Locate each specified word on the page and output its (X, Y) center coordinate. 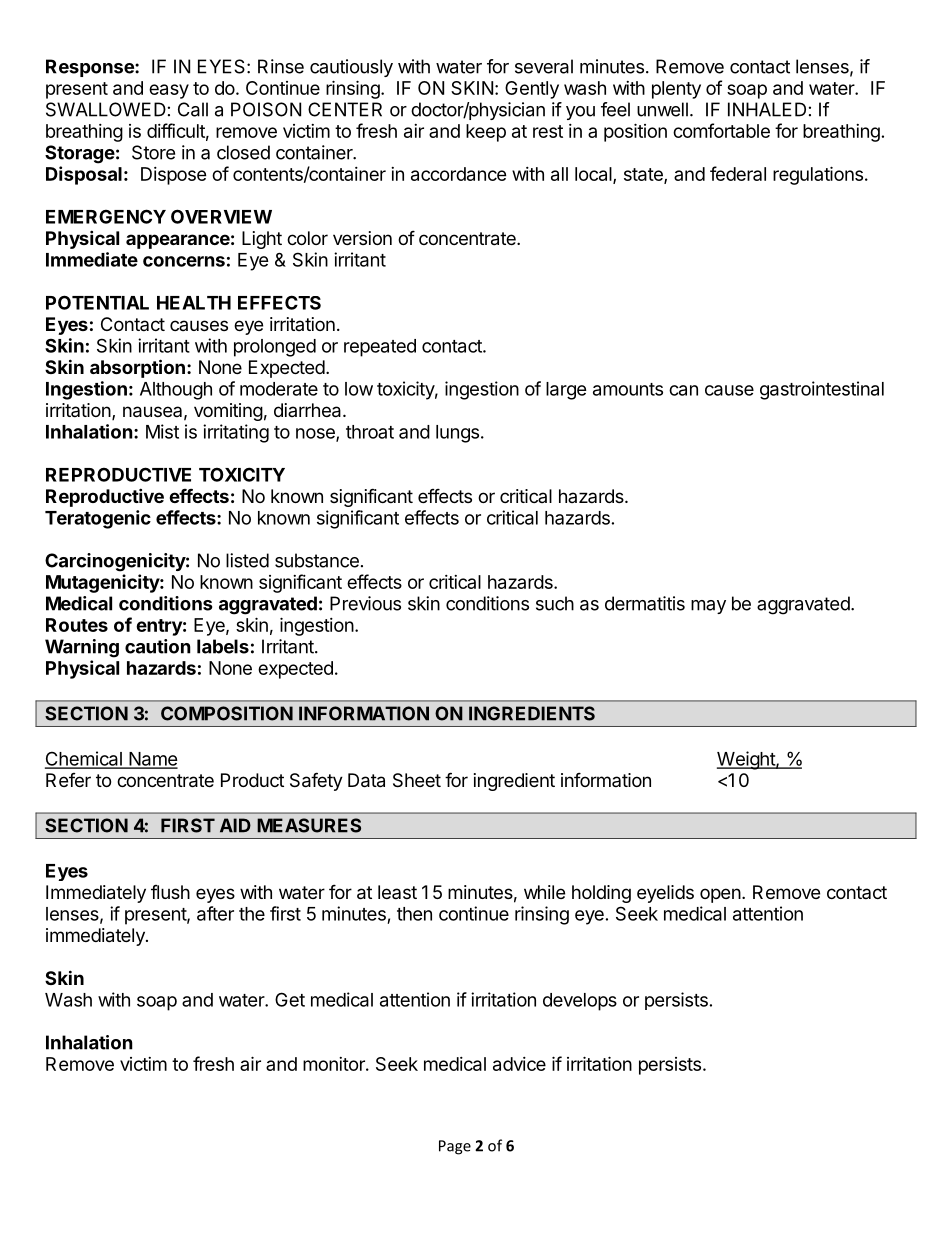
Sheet (417, 780)
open (720, 895)
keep (486, 133)
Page (455, 1147)
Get (290, 999)
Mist (162, 431)
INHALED (767, 109)
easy (169, 91)
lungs (457, 434)
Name (152, 760)
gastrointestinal (822, 390)
